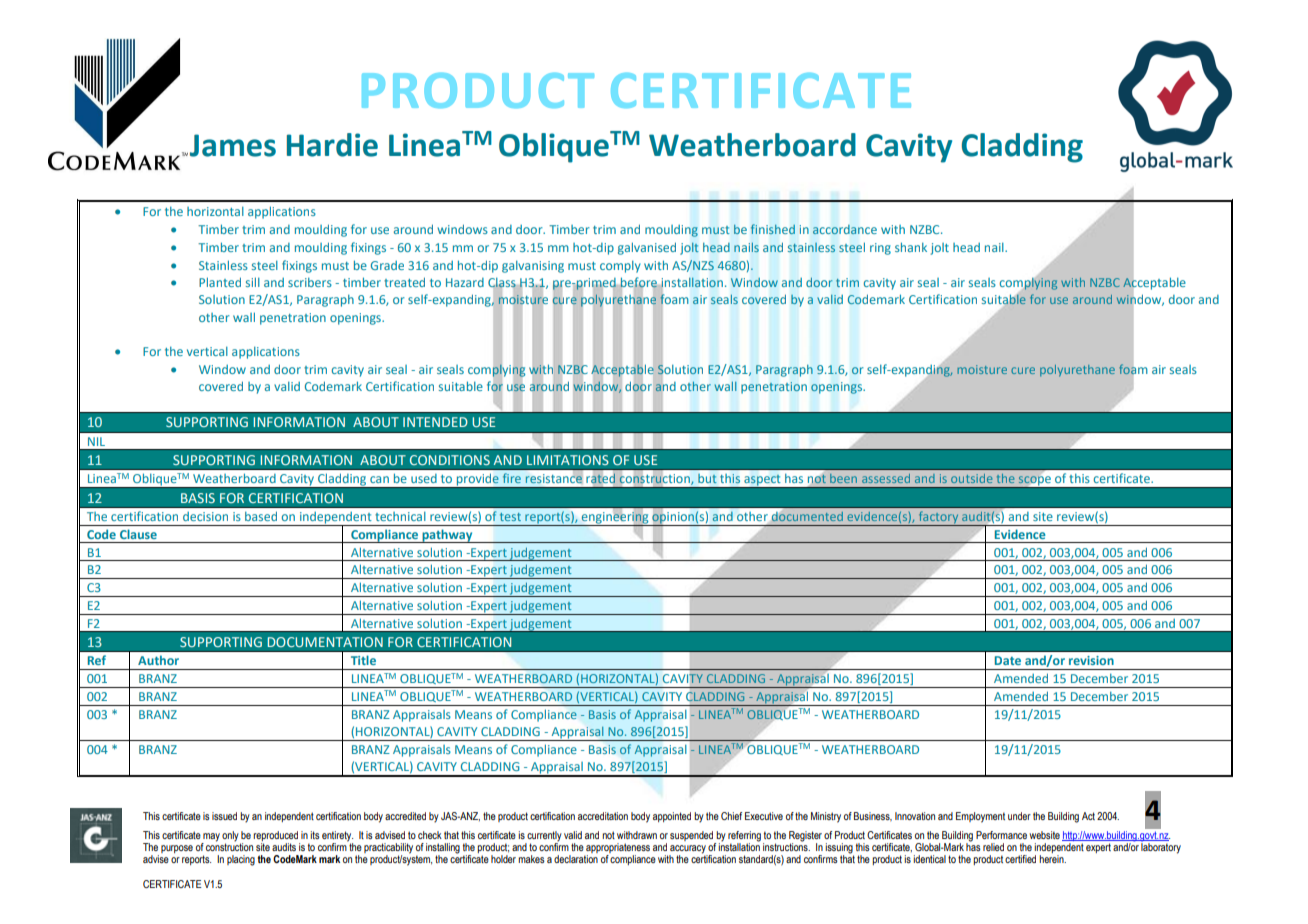 The height and width of the screenshot is (924, 1308). I want to click on factory, so click(938, 518).
